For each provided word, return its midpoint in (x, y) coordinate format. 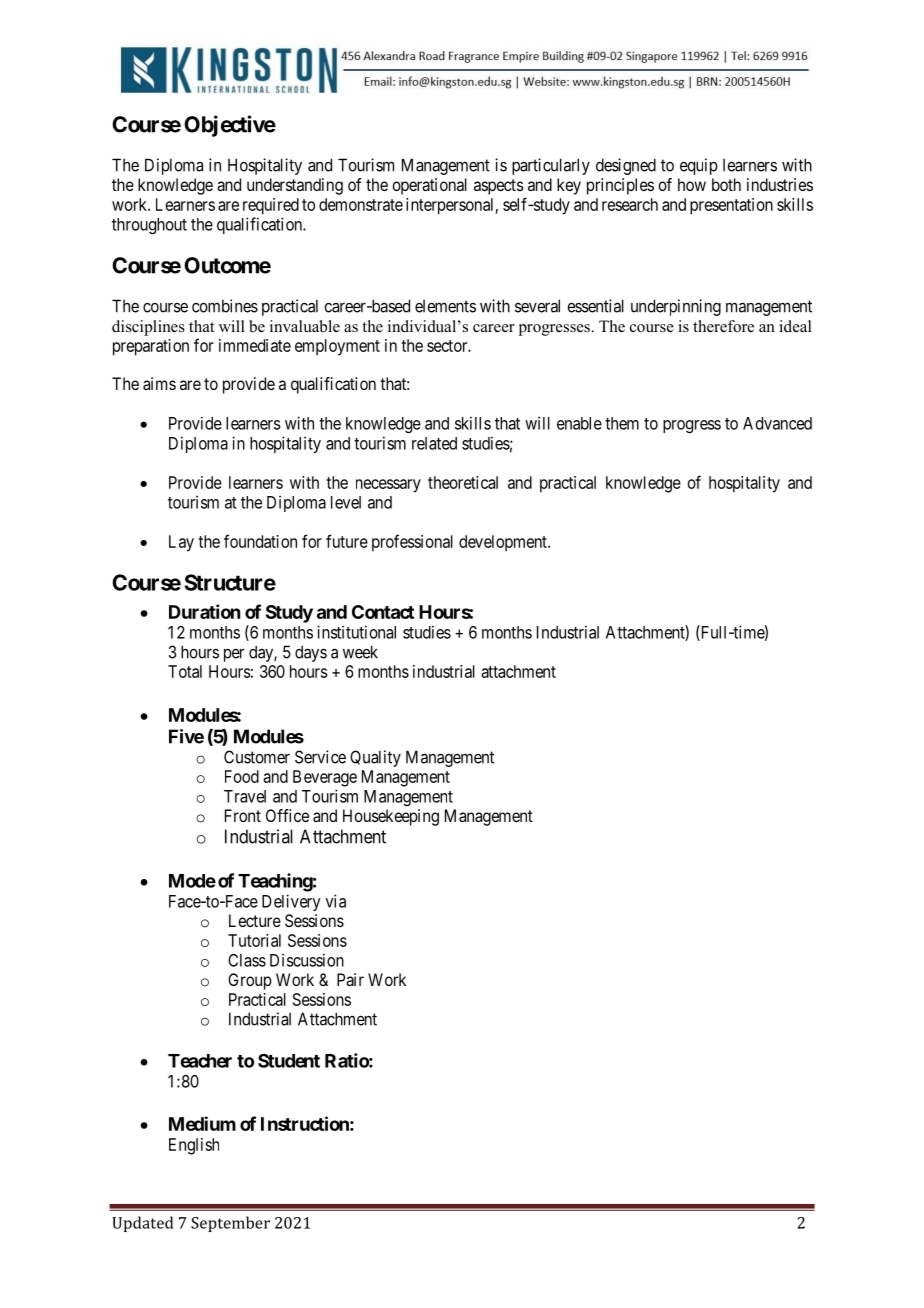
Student (289, 1060)
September (230, 1224)
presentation (731, 206)
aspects (499, 187)
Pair (350, 979)
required (271, 206)
